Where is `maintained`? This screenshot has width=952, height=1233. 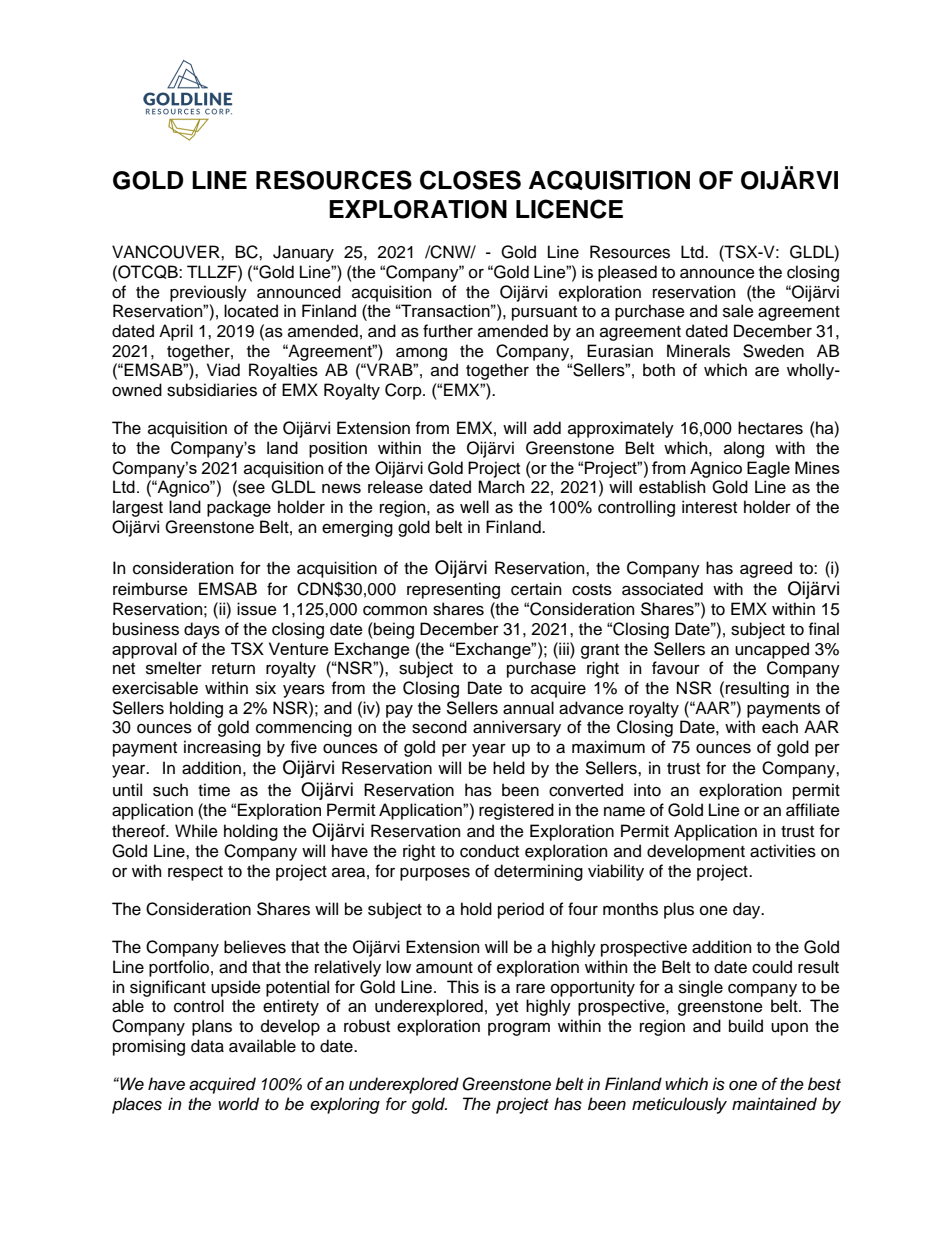
maintained is located at coordinates (774, 1104).
